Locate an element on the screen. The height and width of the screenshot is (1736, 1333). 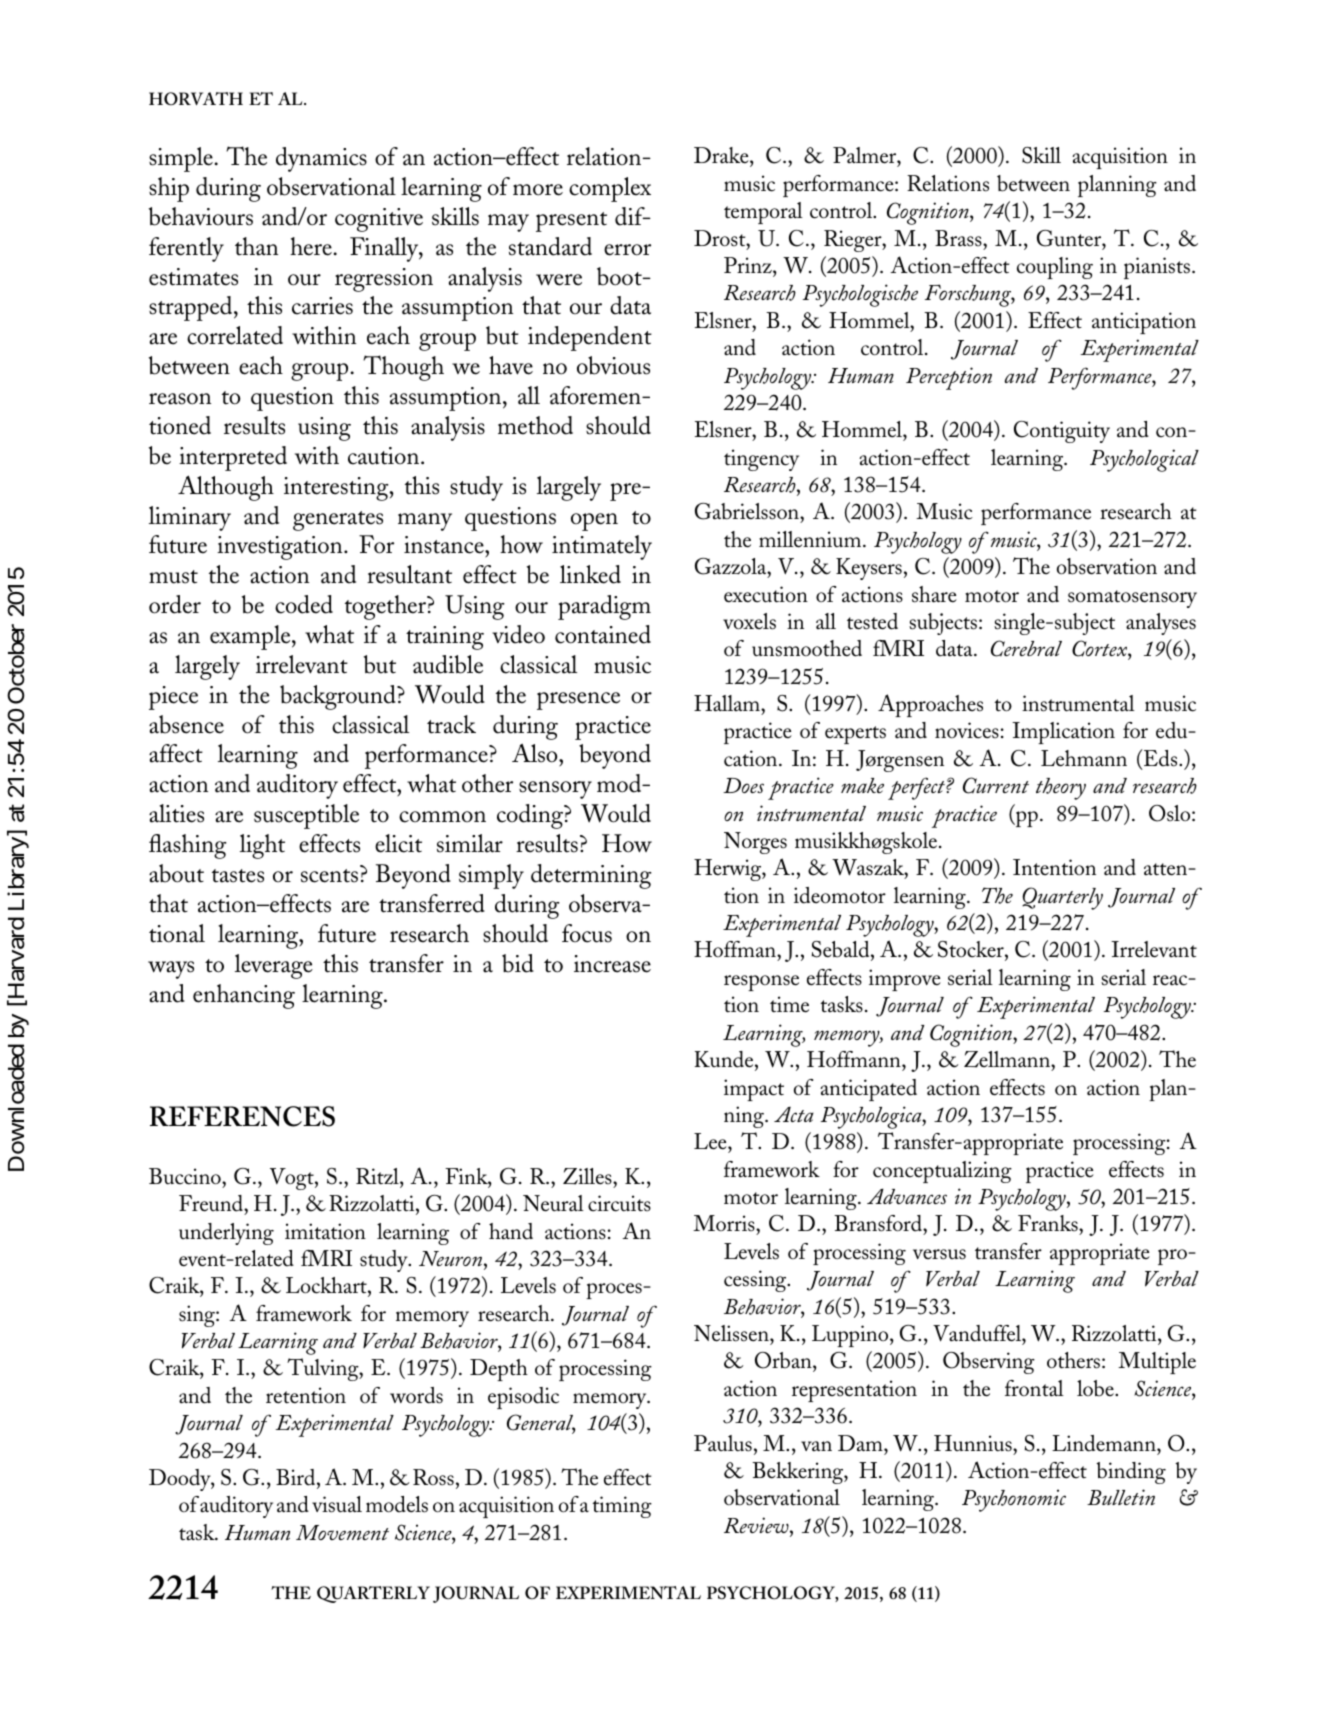
complex is located at coordinates (610, 189).
